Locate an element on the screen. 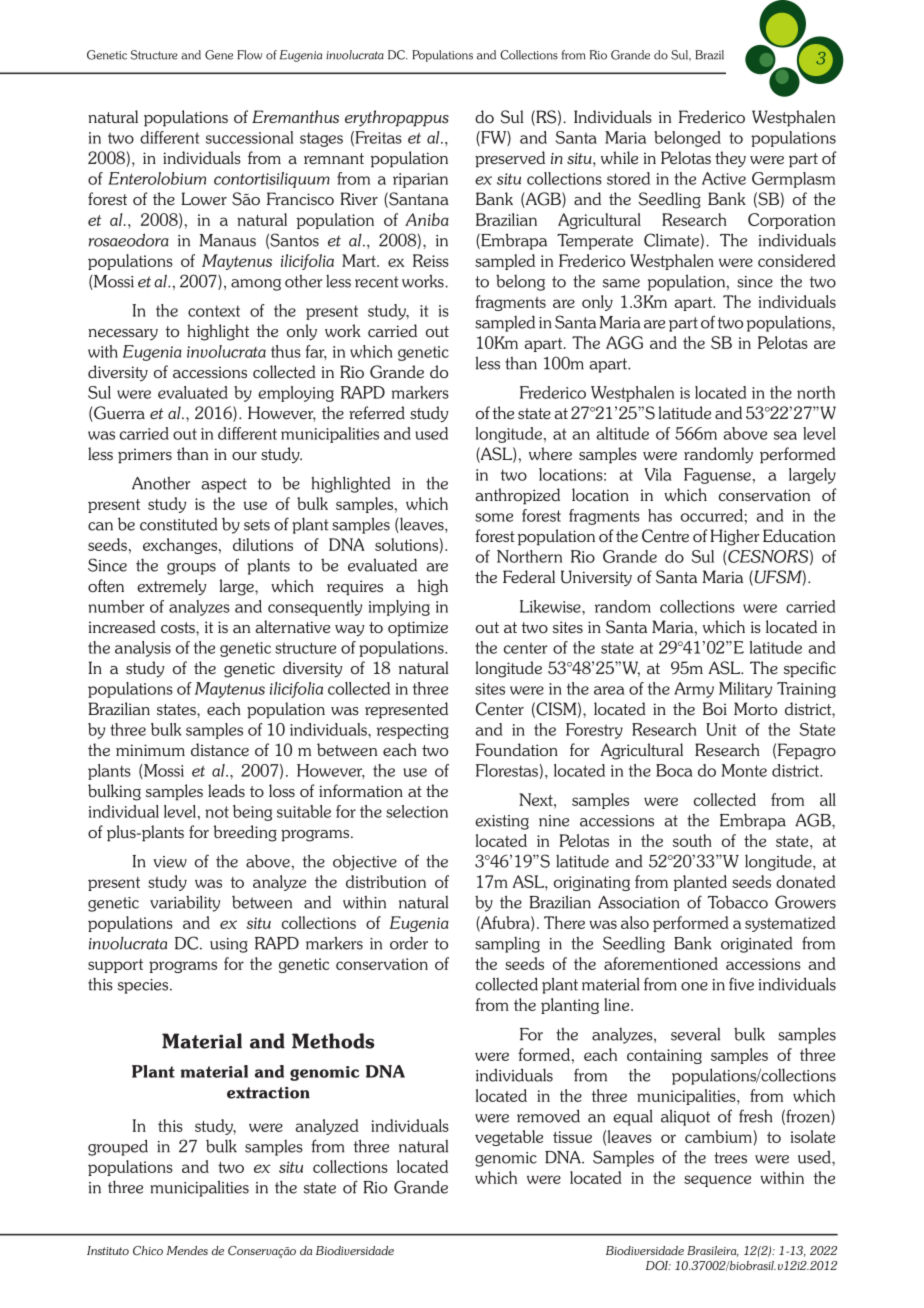 This screenshot has width=924, height=1308. considered is located at coordinates (797, 260).
